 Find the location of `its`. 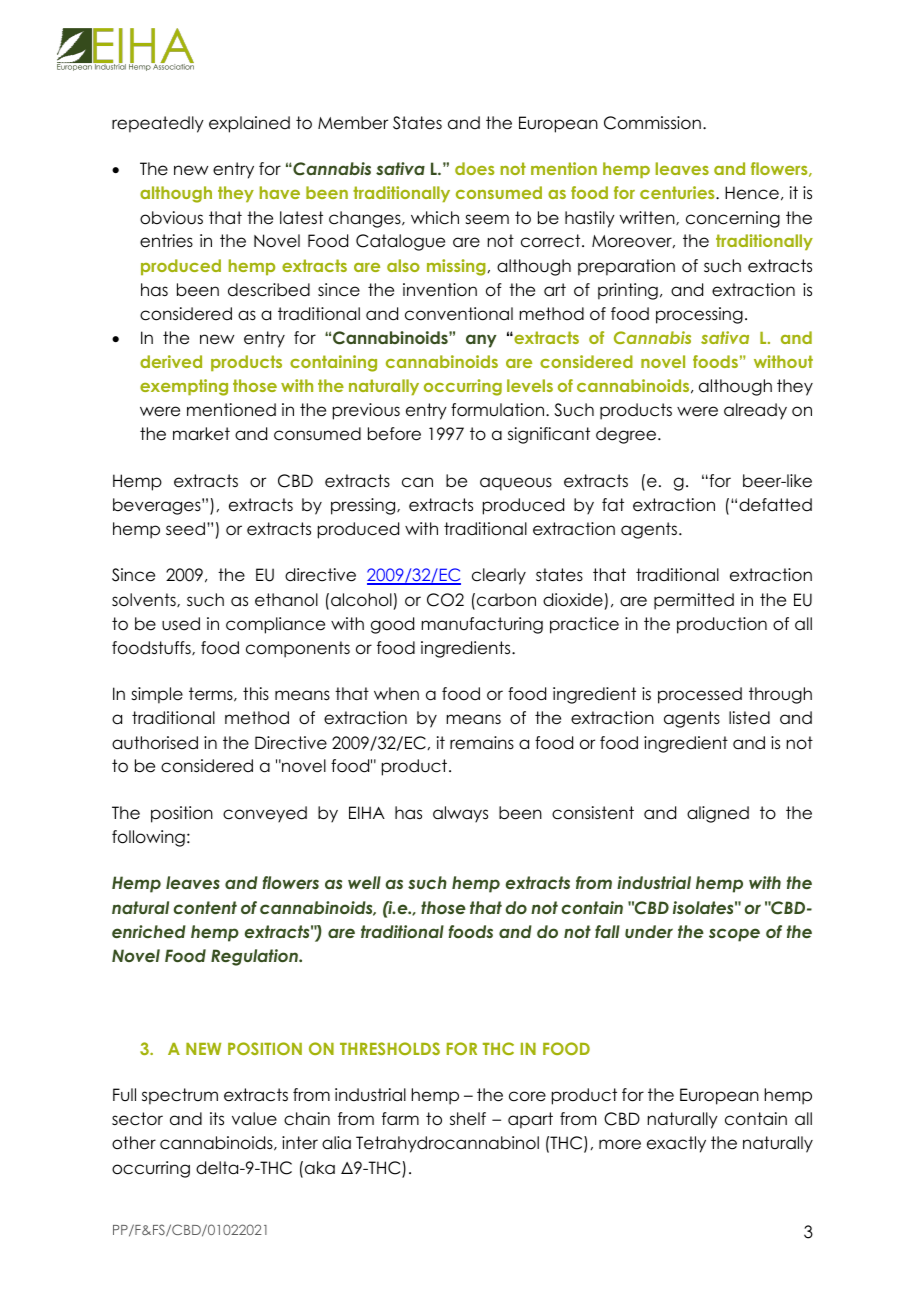

its is located at coordinates (217, 1119).
